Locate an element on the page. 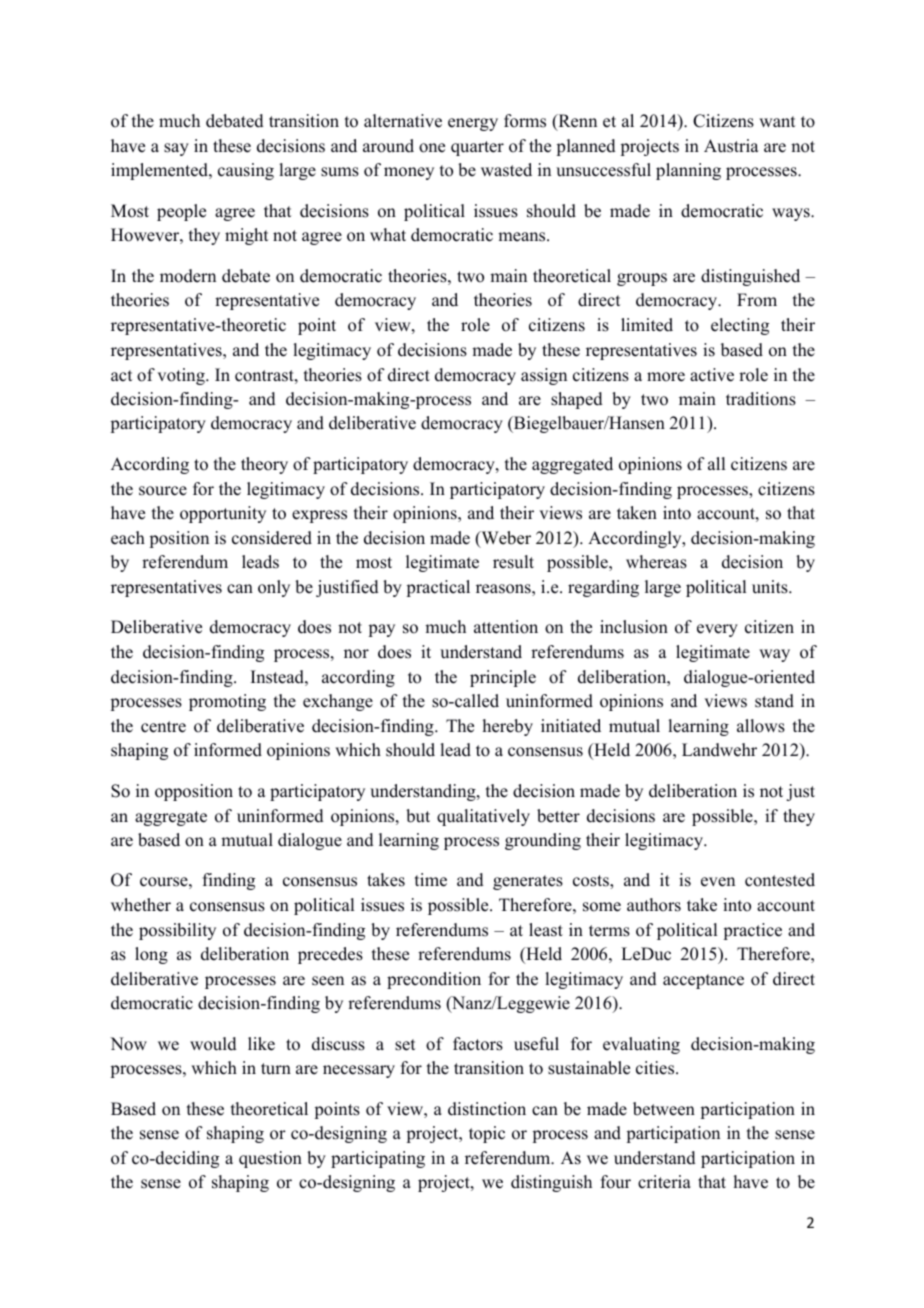 The width and height of the image is (924, 1308). assign is located at coordinates (544, 376).
